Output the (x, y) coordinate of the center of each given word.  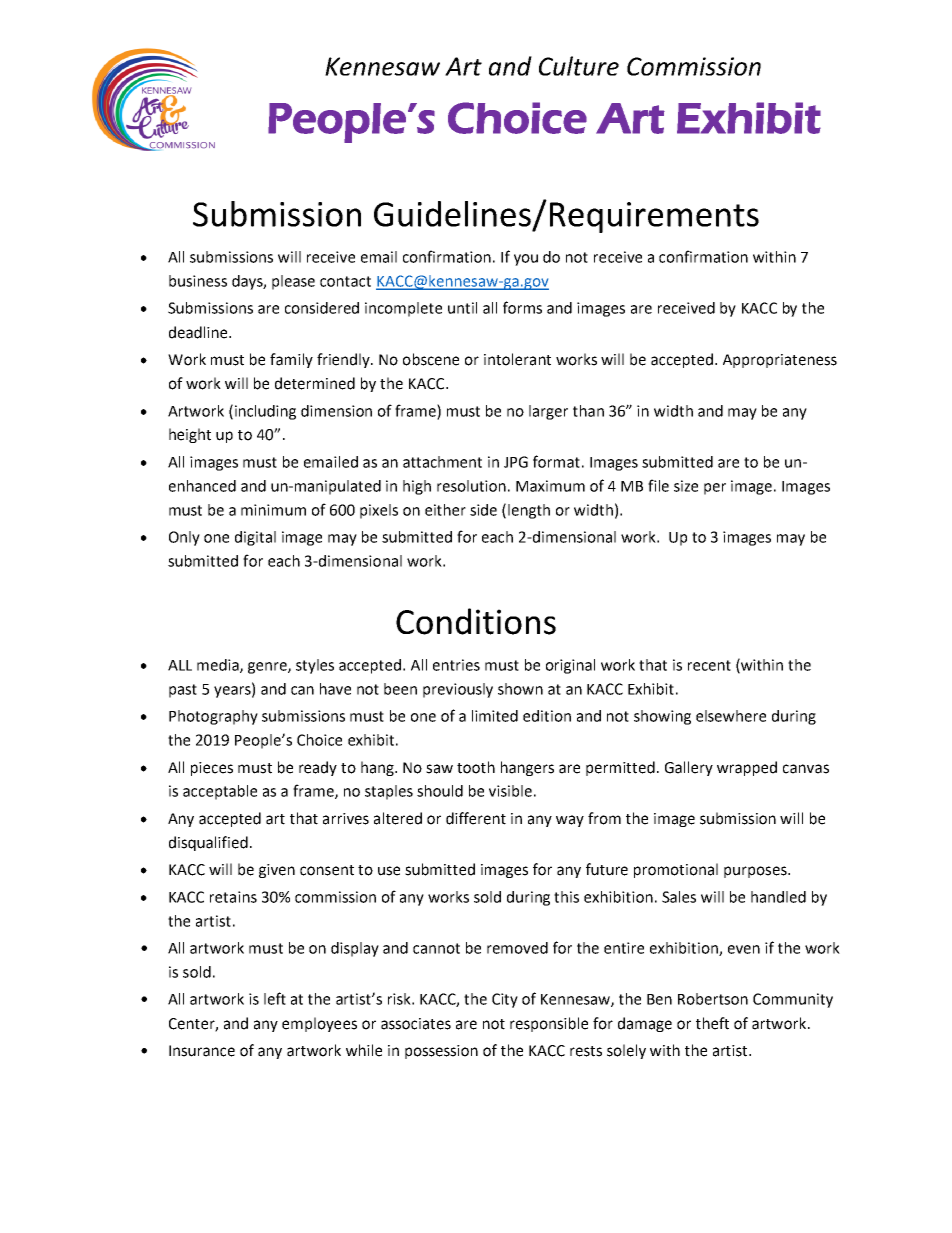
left (275, 998)
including (265, 412)
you (526, 260)
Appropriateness (780, 361)
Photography (213, 717)
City (505, 1000)
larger (548, 412)
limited (495, 716)
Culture (579, 66)
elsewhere (731, 716)
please (293, 282)
